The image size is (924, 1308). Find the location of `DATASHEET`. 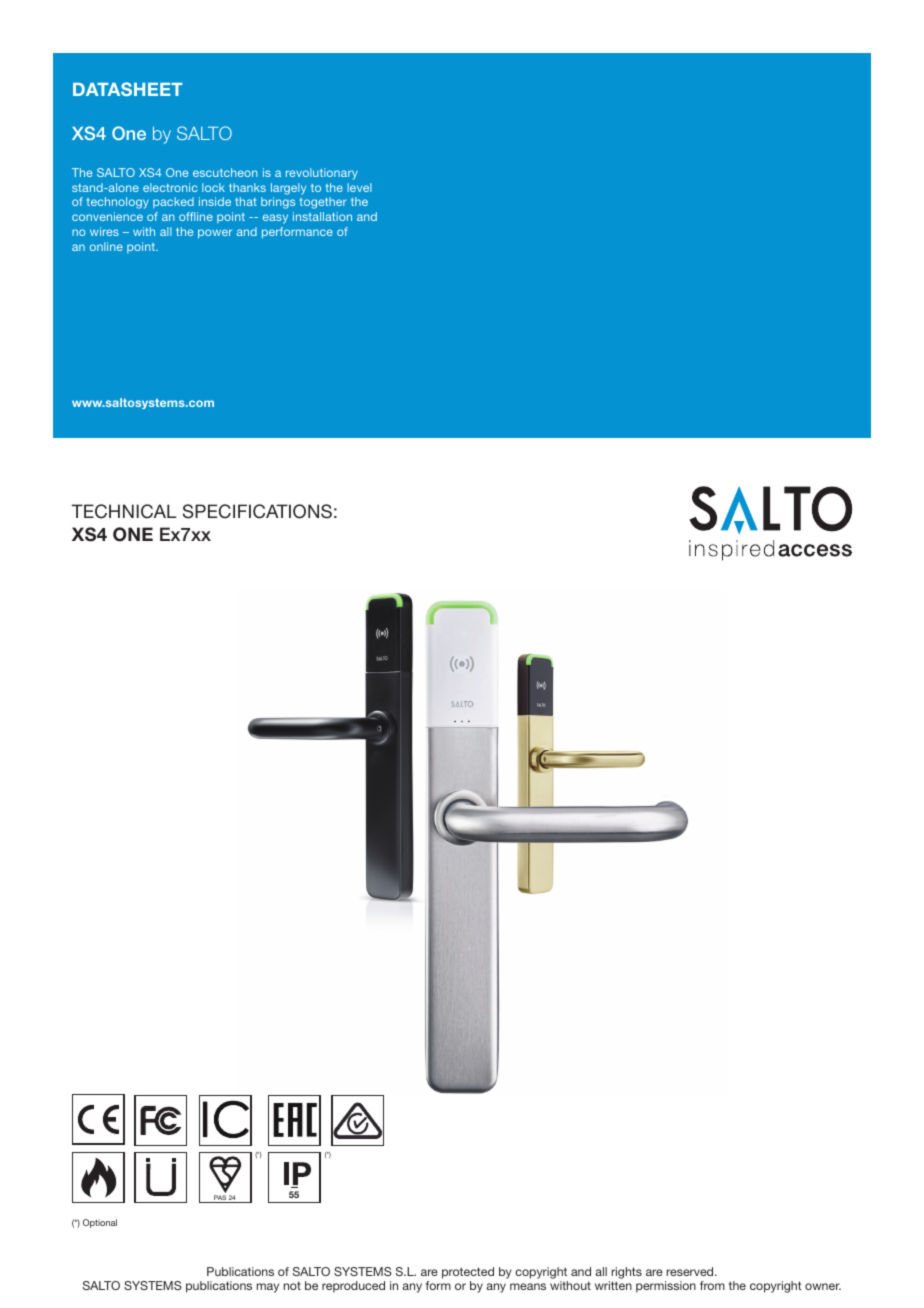

DATASHEET is located at coordinates (128, 89).
